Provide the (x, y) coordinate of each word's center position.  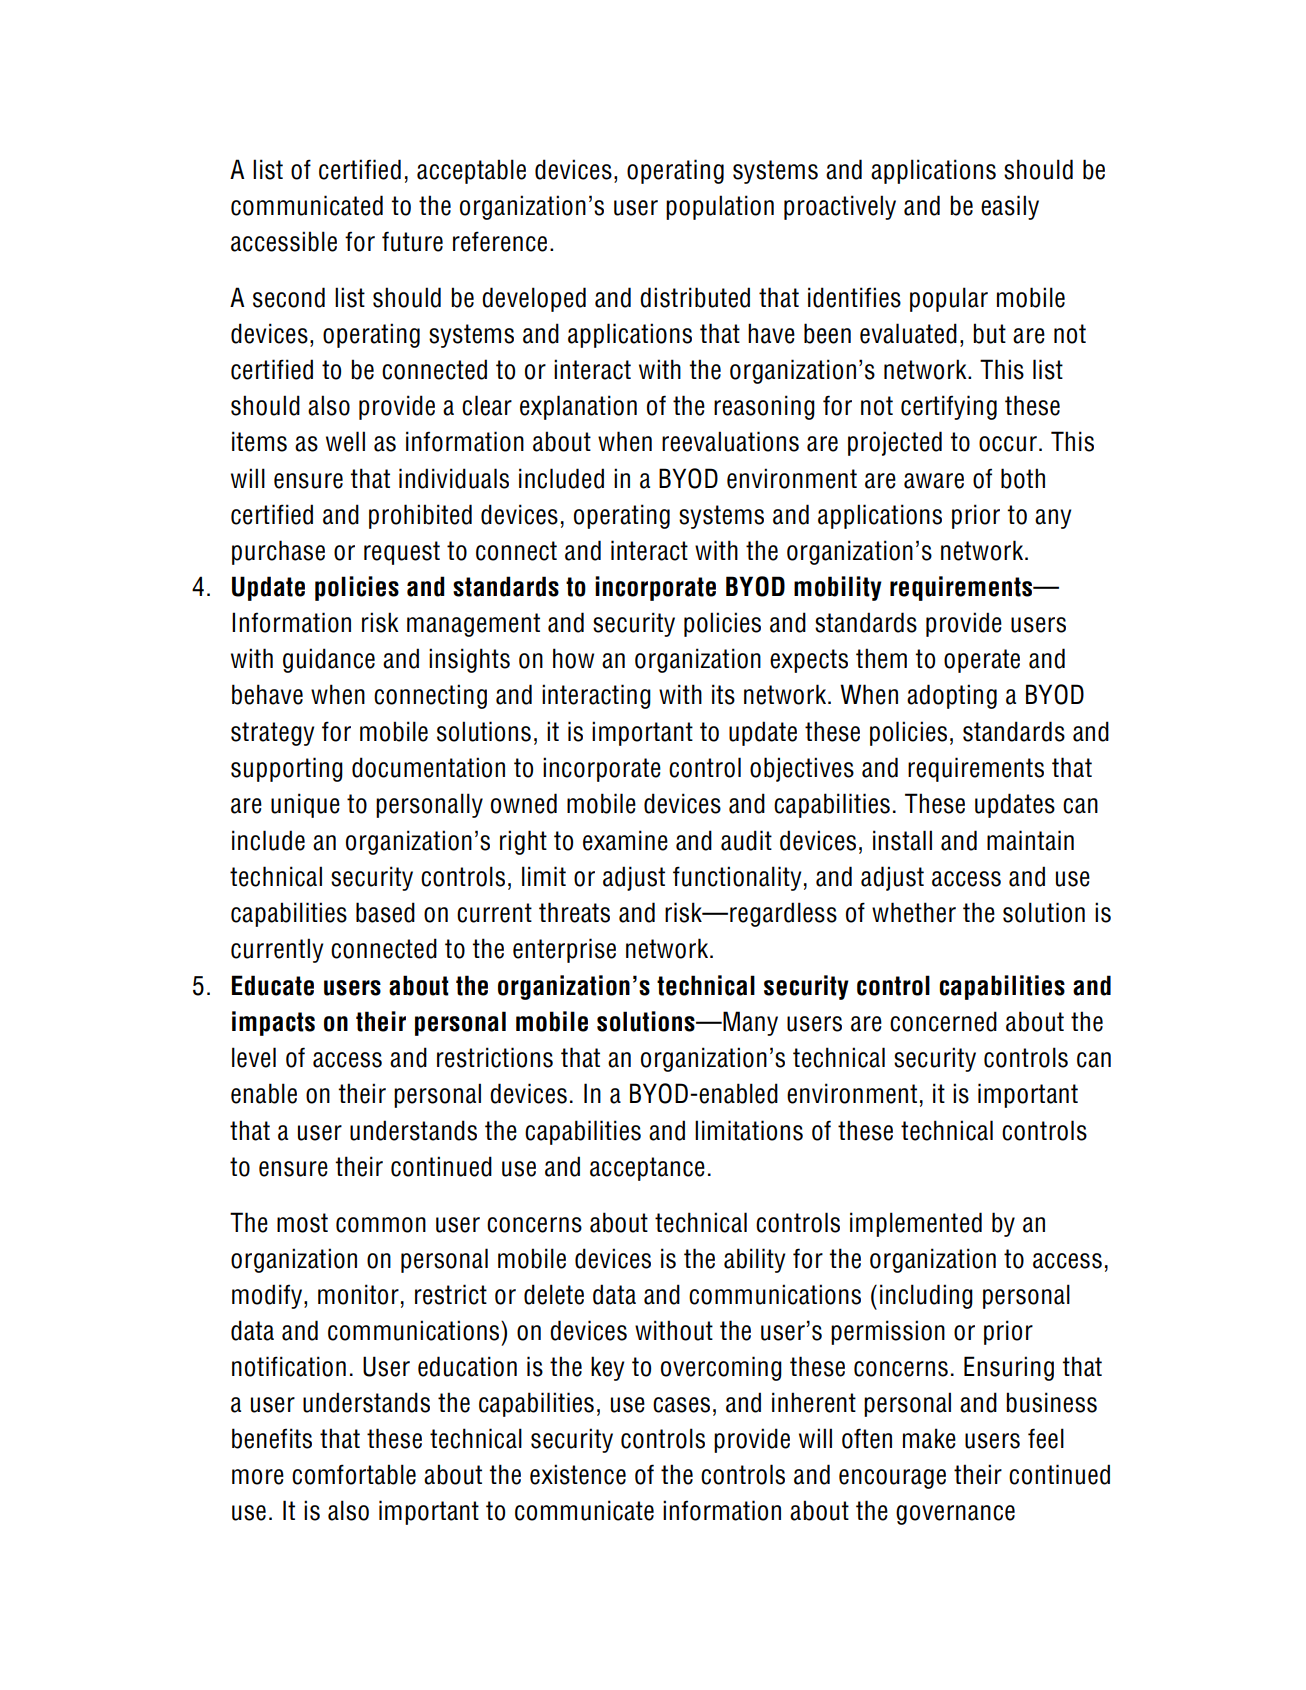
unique (305, 805)
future (412, 241)
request (402, 553)
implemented (916, 1224)
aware (934, 481)
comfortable (354, 1474)
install (902, 840)
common (381, 1225)
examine (625, 840)
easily (1010, 207)
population (720, 207)
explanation (578, 407)
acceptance (647, 1169)
